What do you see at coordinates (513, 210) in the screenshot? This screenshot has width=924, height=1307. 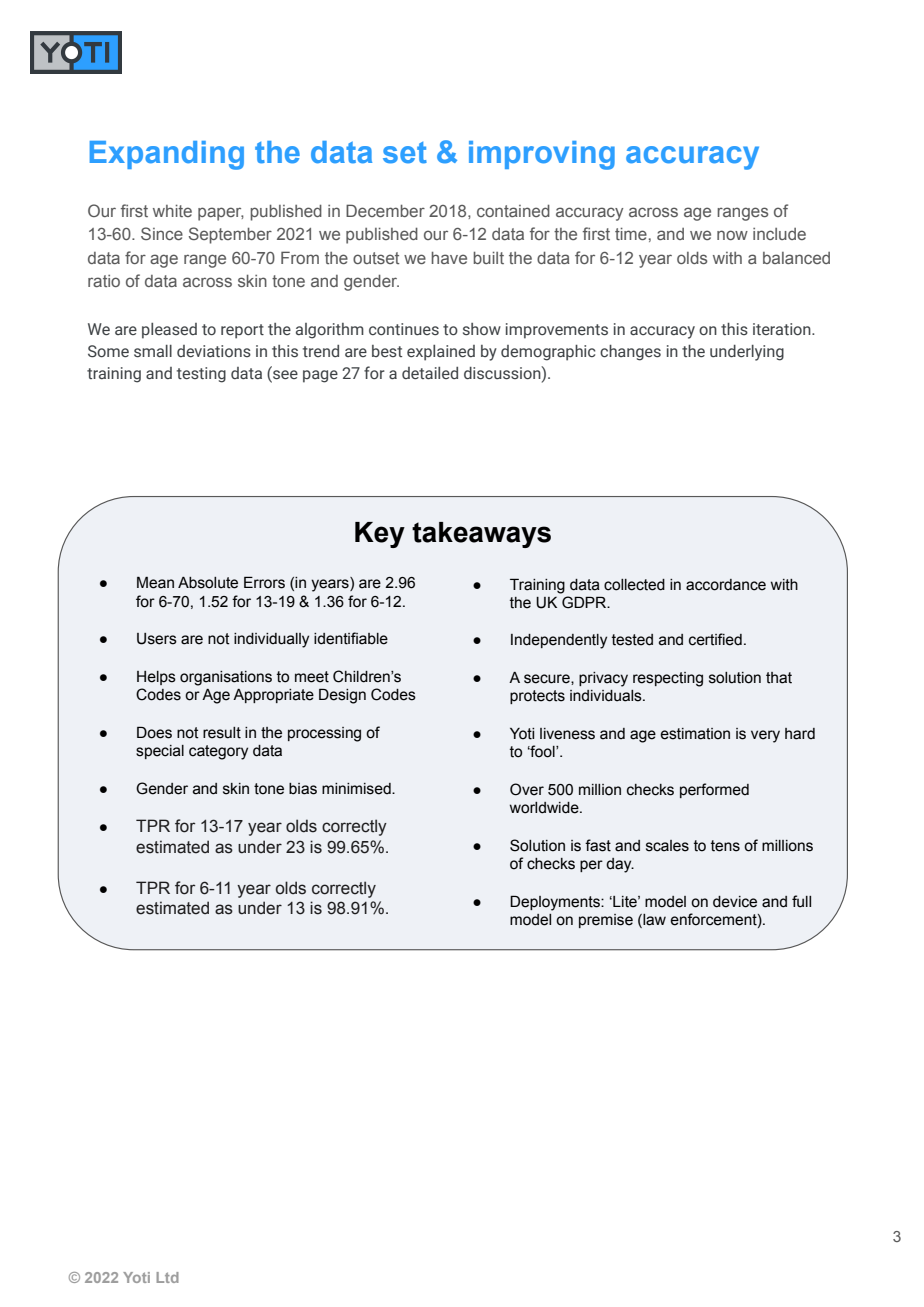 I see `contained` at bounding box center [513, 210].
